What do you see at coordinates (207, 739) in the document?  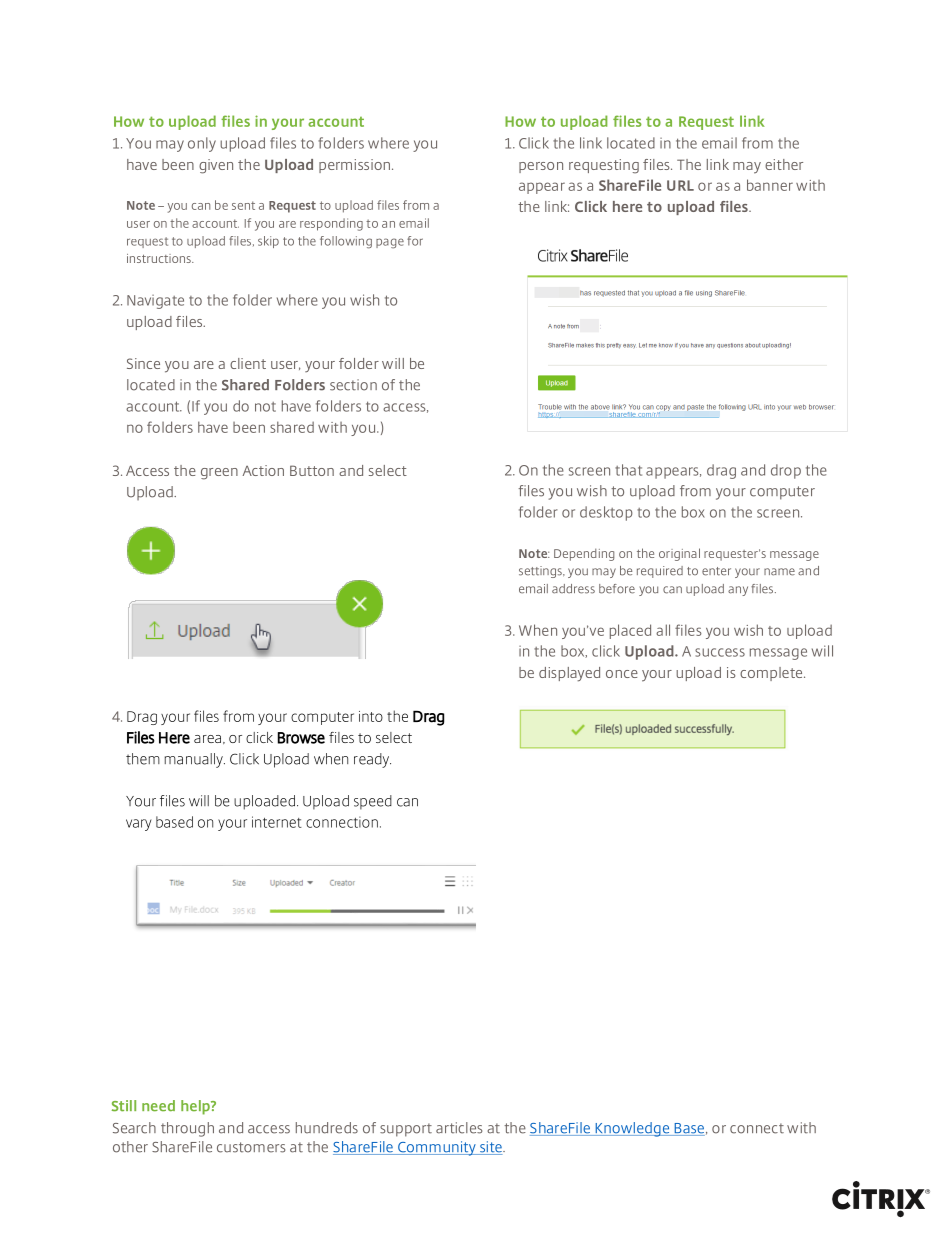 I see `area` at bounding box center [207, 739].
